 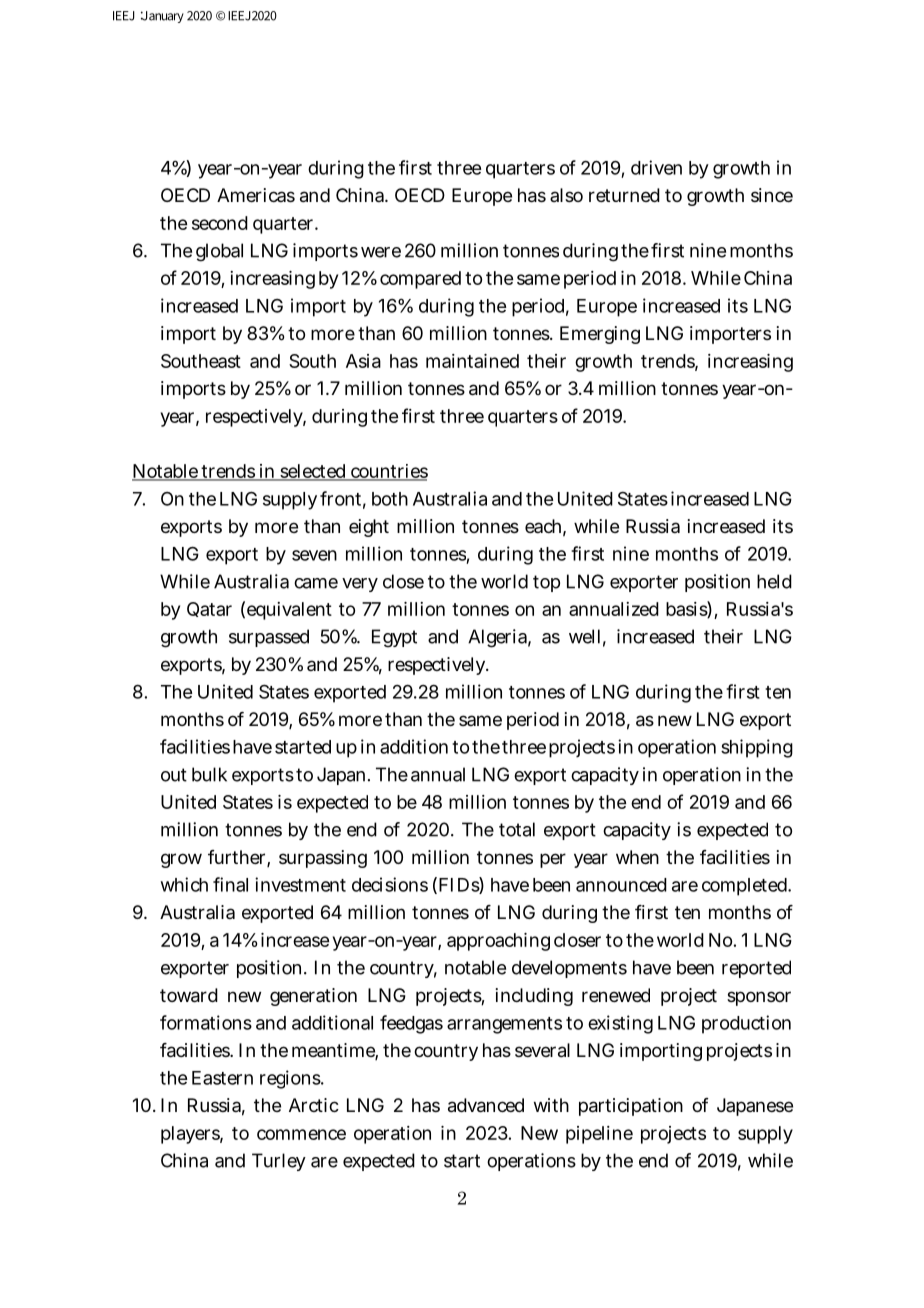 I want to click on bulk, so click(x=209, y=774).
